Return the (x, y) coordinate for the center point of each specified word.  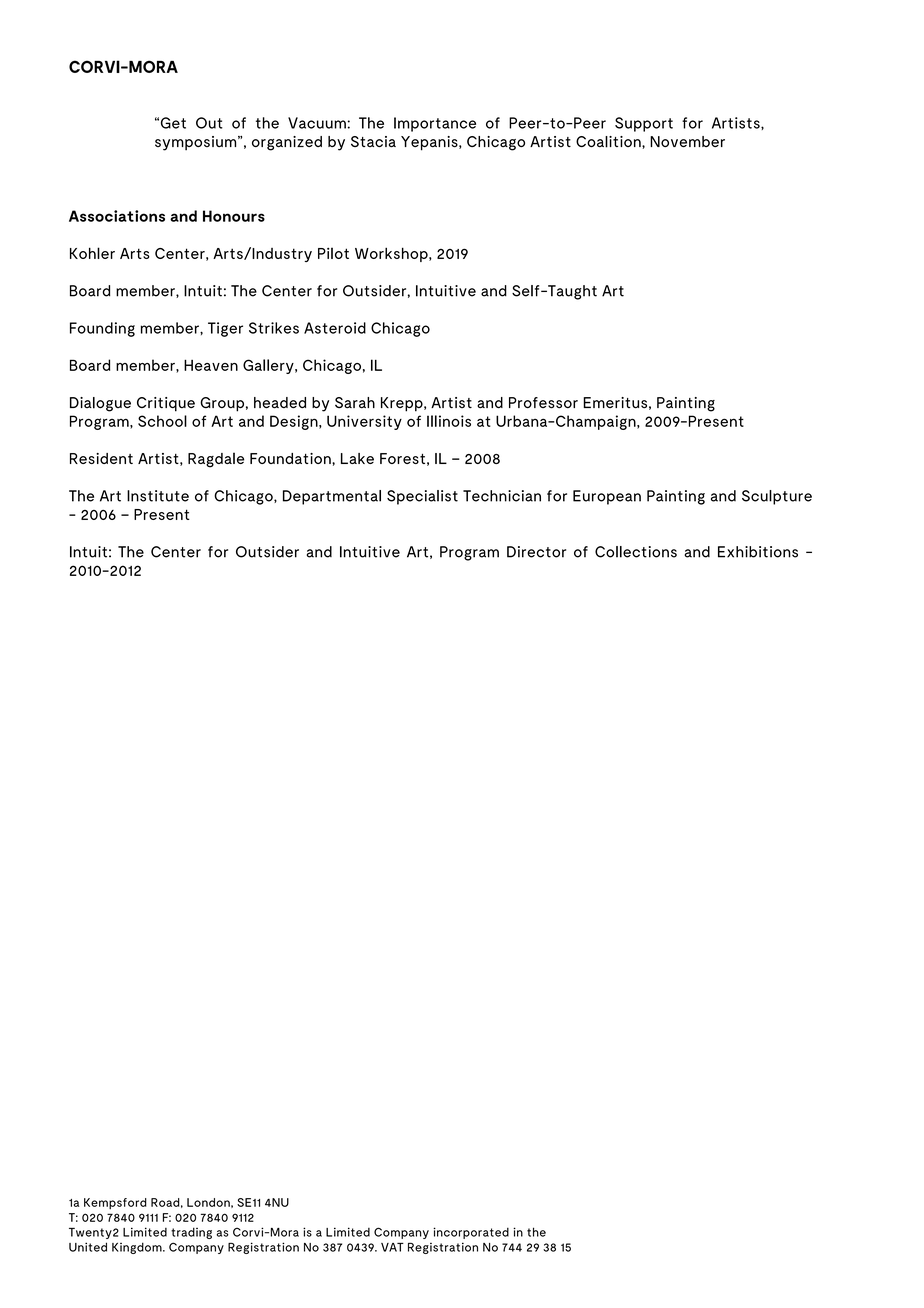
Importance (435, 124)
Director (536, 552)
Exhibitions (758, 552)
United (88, 1247)
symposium (197, 143)
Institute (158, 496)
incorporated (471, 1233)
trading (191, 1233)
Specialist (422, 497)
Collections (636, 552)
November (687, 141)
